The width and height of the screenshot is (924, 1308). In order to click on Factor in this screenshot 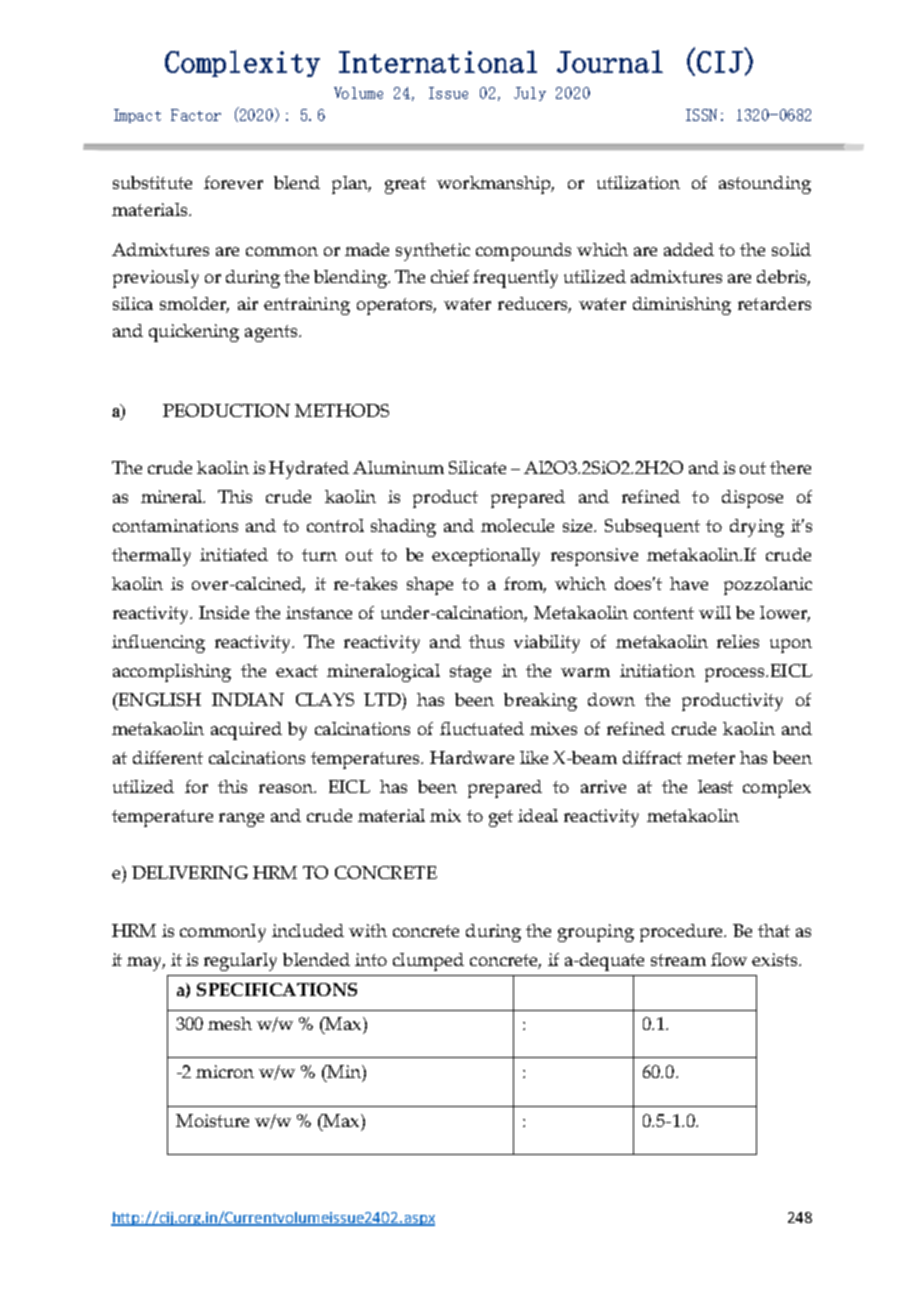, I will do `click(196, 115)`.
